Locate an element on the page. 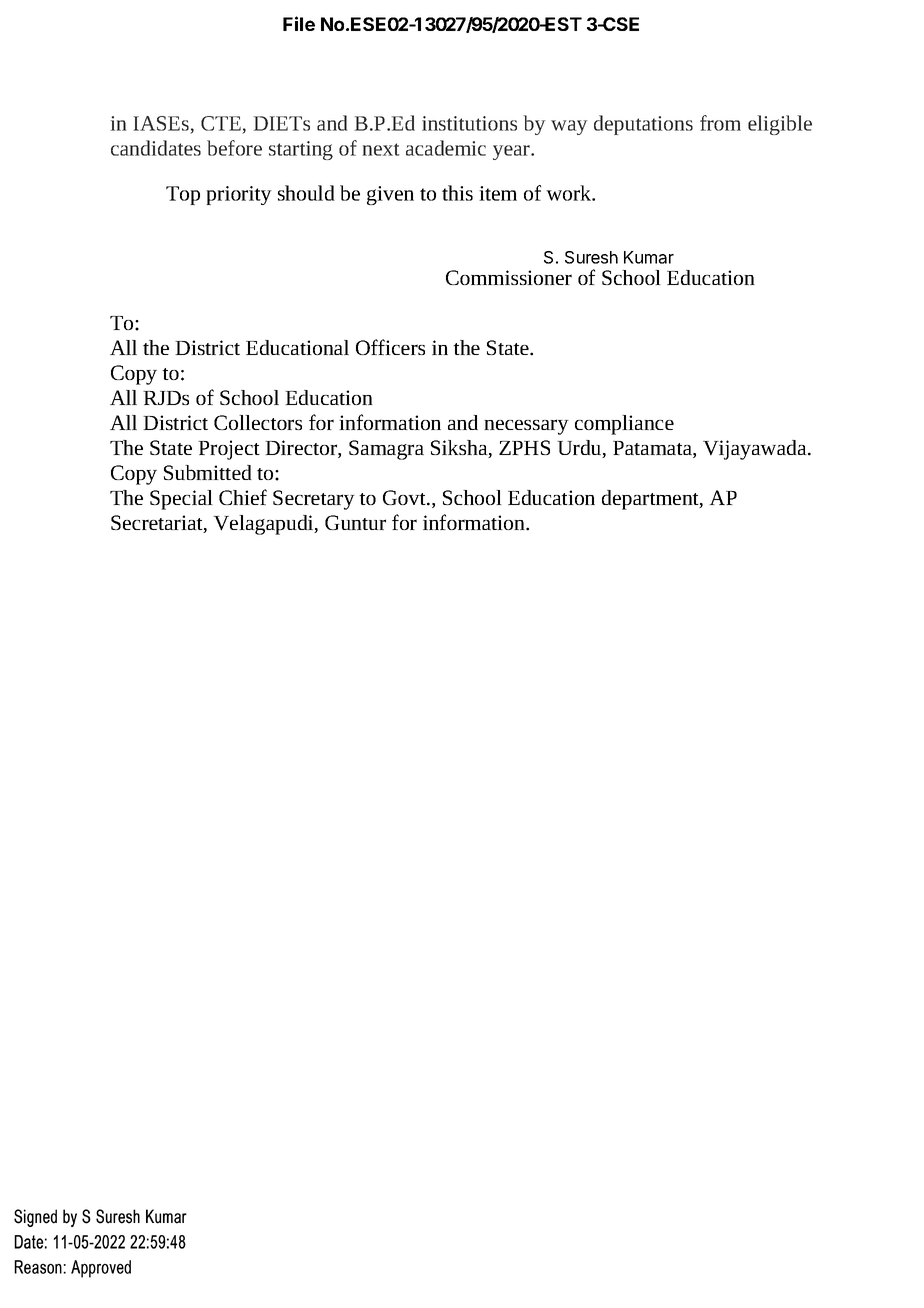  compliance is located at coordinates (624, 425).
